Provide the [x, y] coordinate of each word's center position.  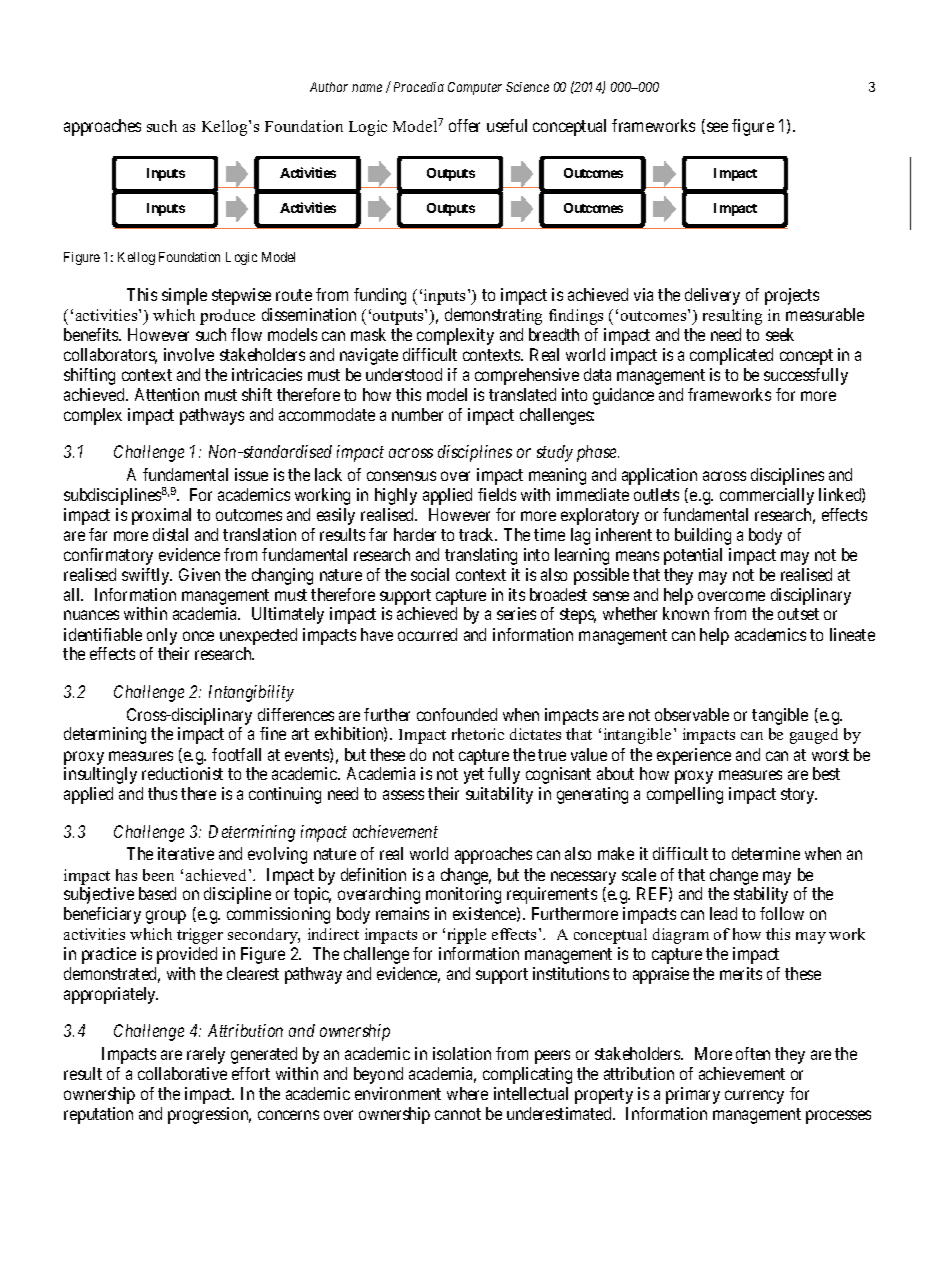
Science [527, 87]
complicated [731, 356]
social [430, 574]
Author [329, 87]
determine [766, 853]
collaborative [182, 1073]
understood [404, 374]
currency [754, 1097]
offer [464, 125]
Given [199, 574]
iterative [186, 853]
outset [798, 614]
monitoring [463, 895]
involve [189, 354]
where [467, 1093]
